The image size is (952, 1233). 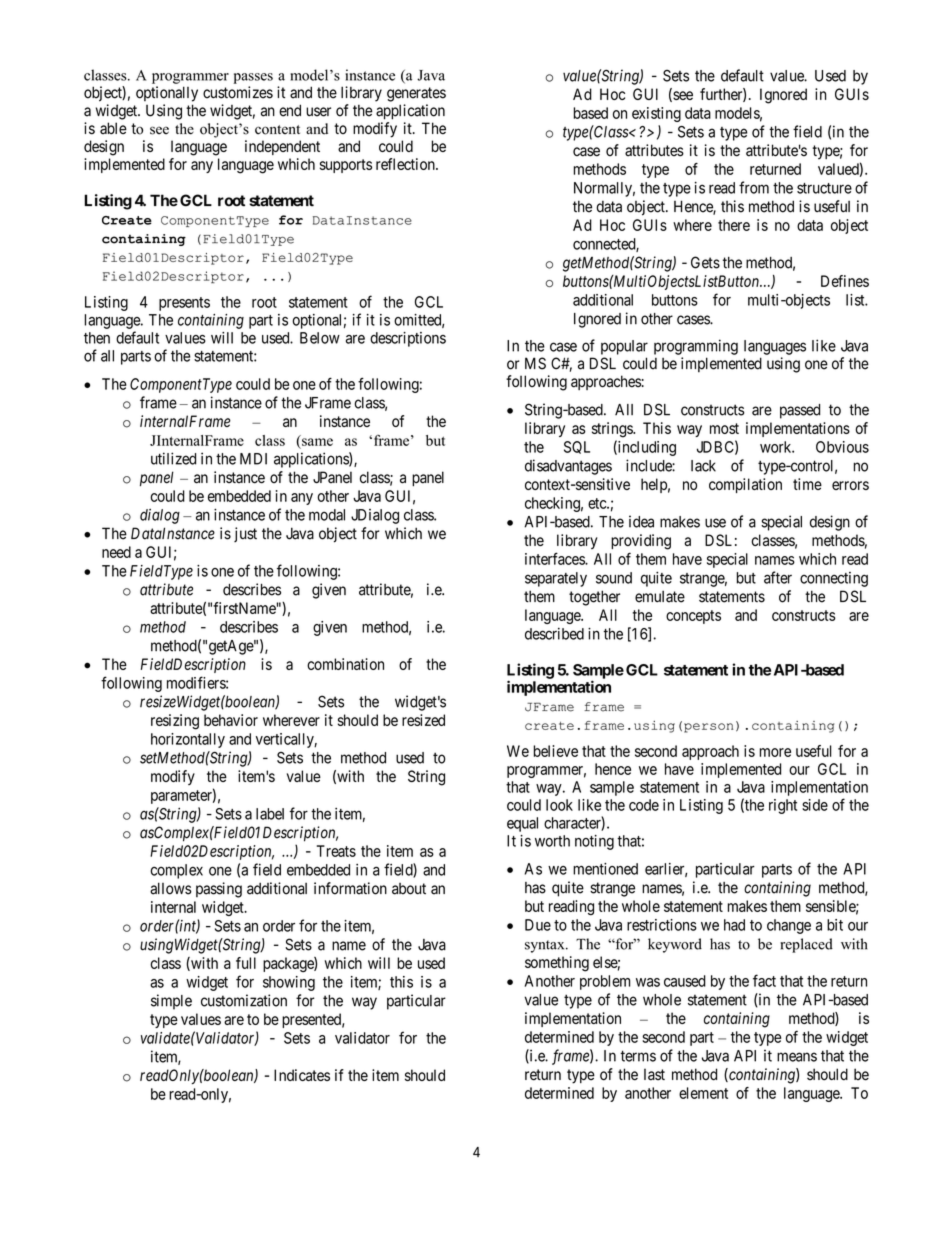 I want to click on after, so click(x=778, y=577).
